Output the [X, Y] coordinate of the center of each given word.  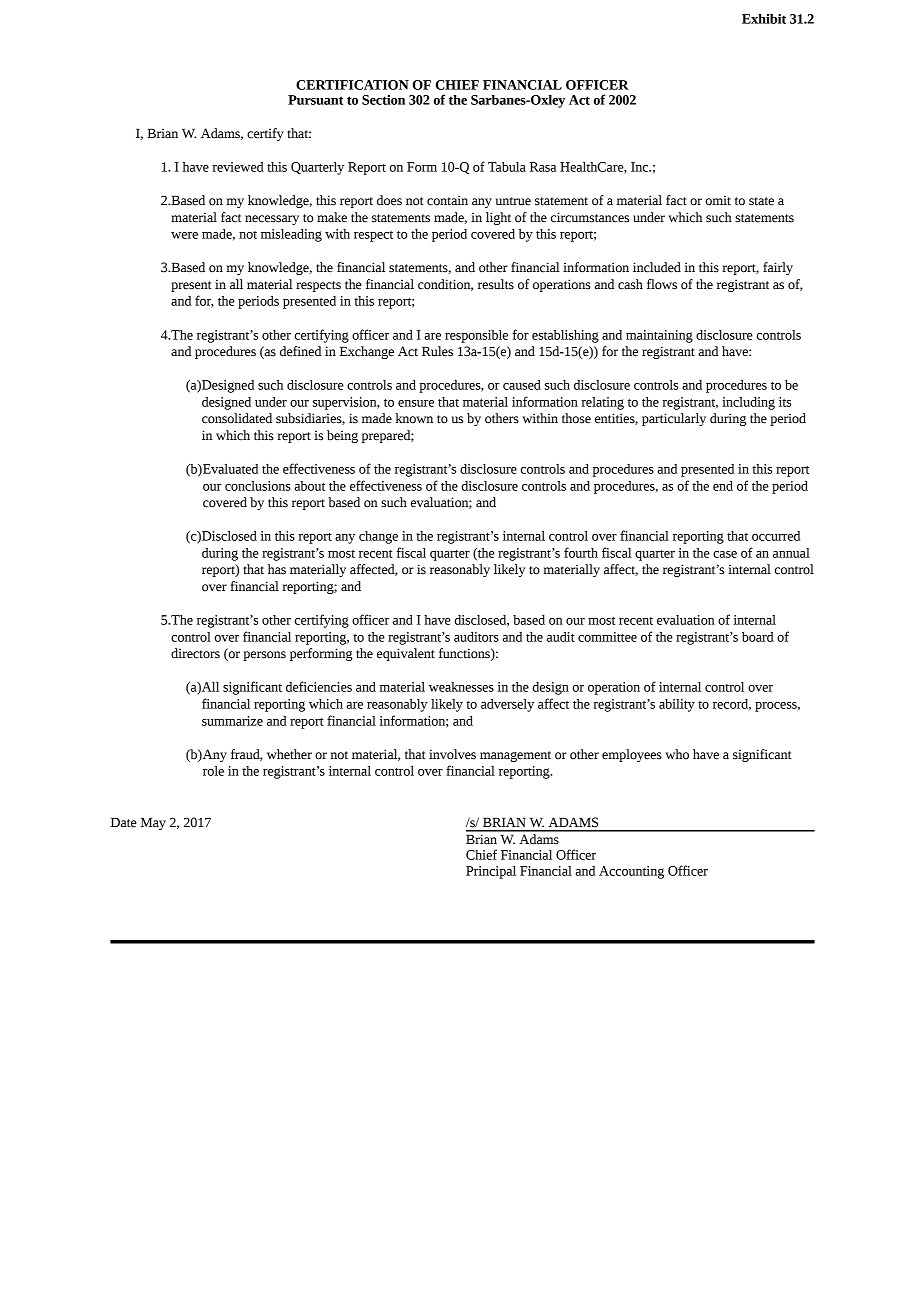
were [184, 235]
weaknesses [461, 687]
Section [383, 100]
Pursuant [315, 100]
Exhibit [764, 19]
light [498, 218]
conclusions [258, 486]
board [758, 637]
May [153, 823]
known [414, 418]
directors [195, 653]
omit [718, 201]
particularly [674, 419]
